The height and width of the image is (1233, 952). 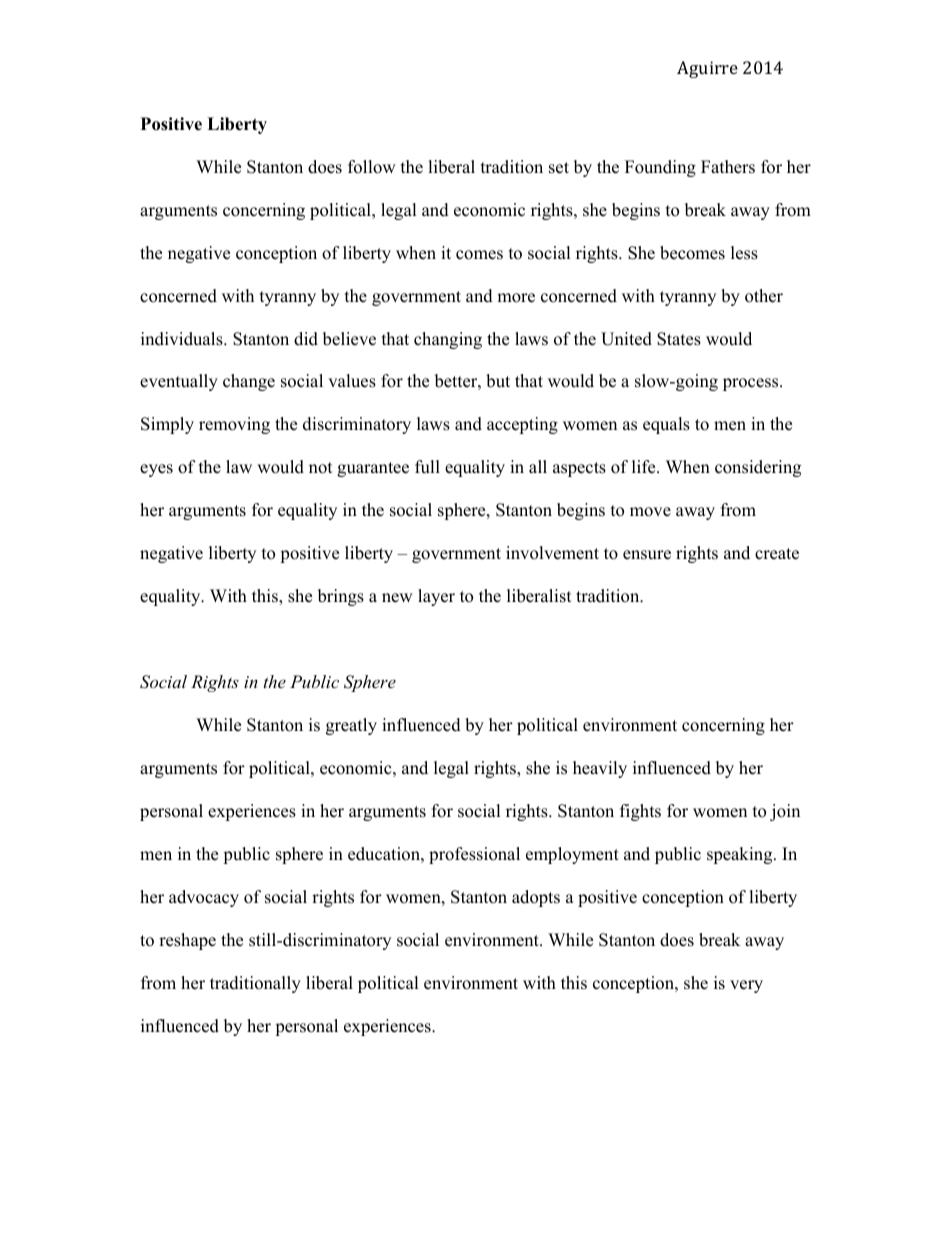 I want to click on removing, so click(x=234, y=425).
